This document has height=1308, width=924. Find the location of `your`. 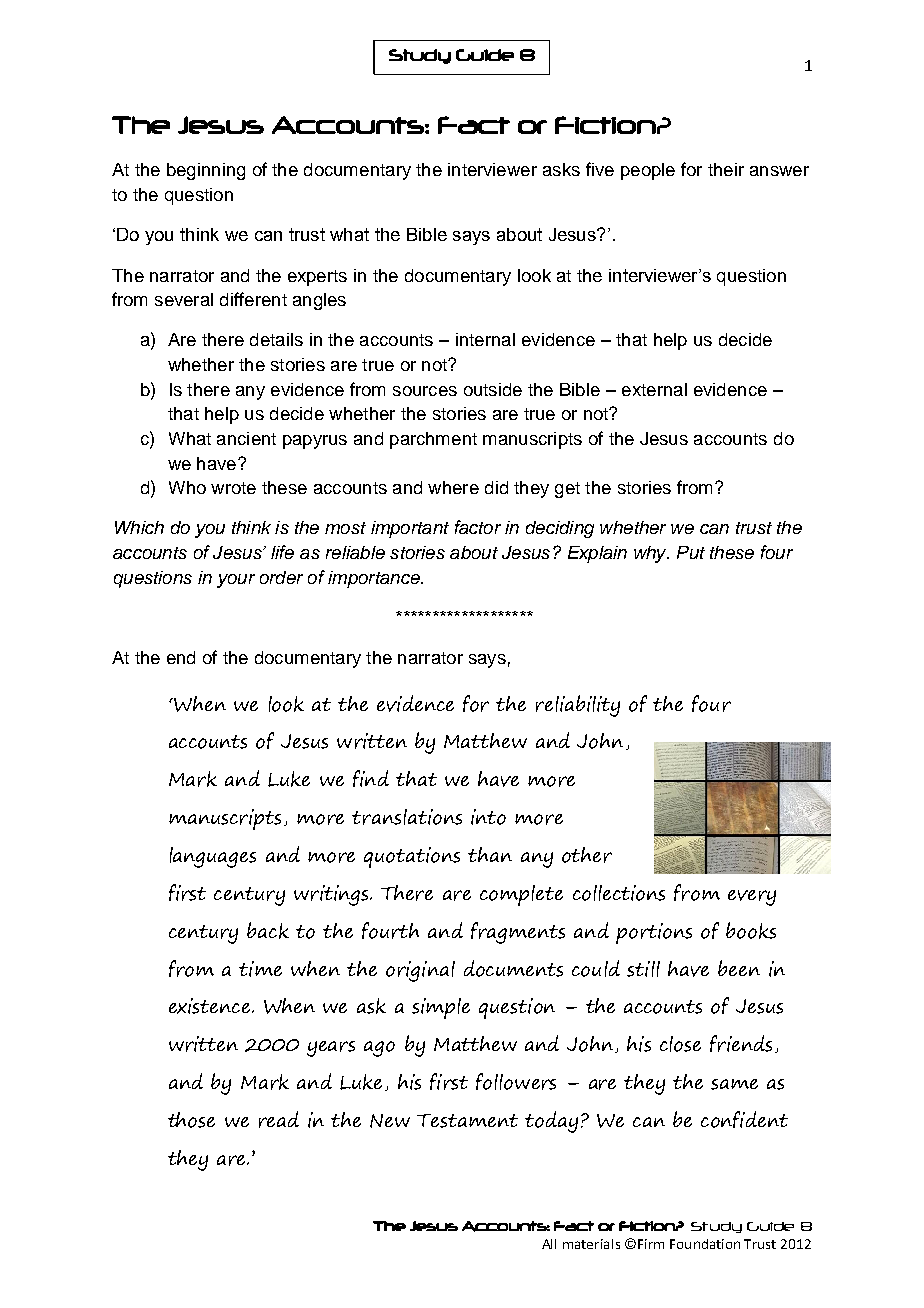

your is located at coordinates (236, 581).
